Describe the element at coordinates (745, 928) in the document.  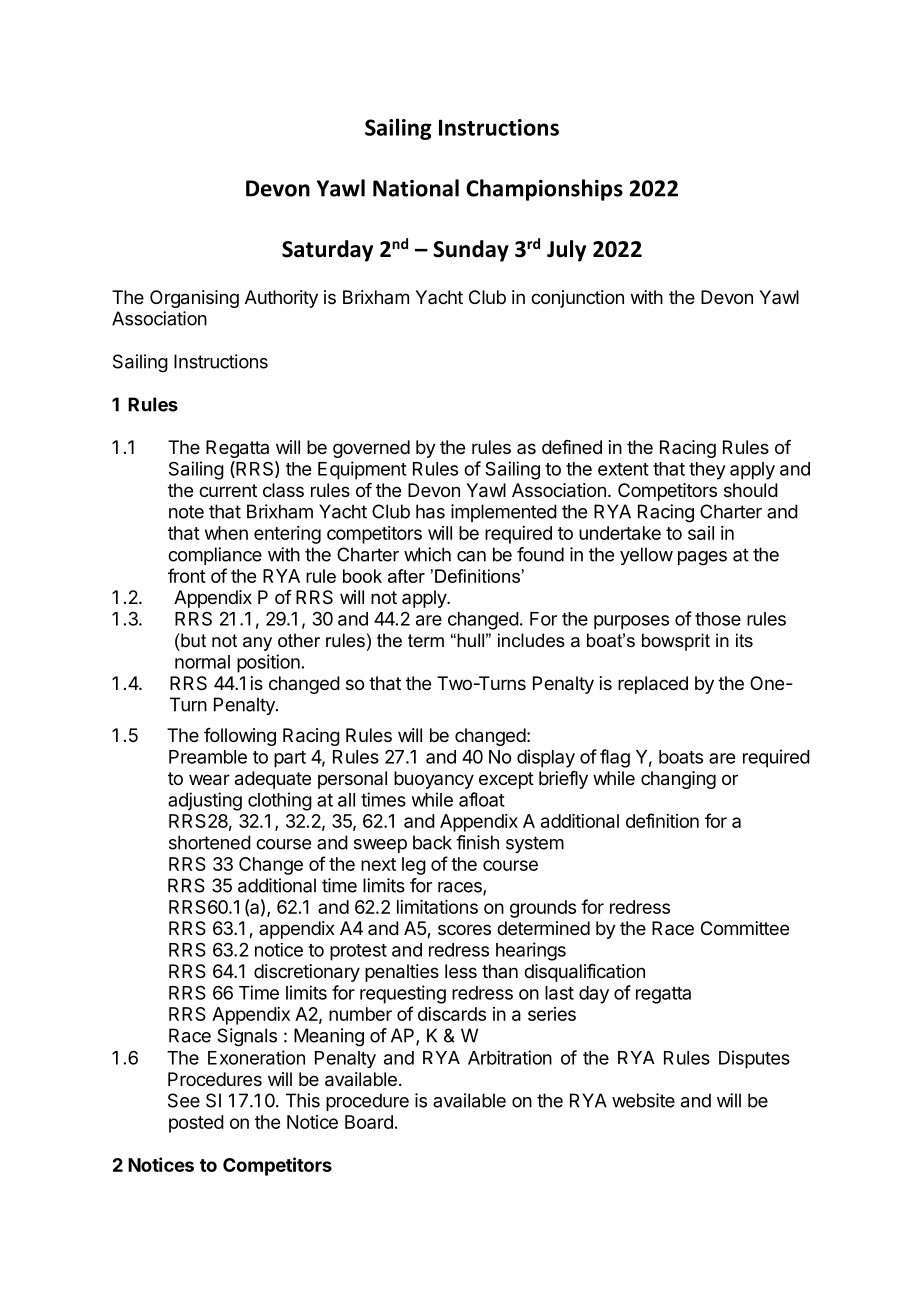
I see `Committee` at that location.
